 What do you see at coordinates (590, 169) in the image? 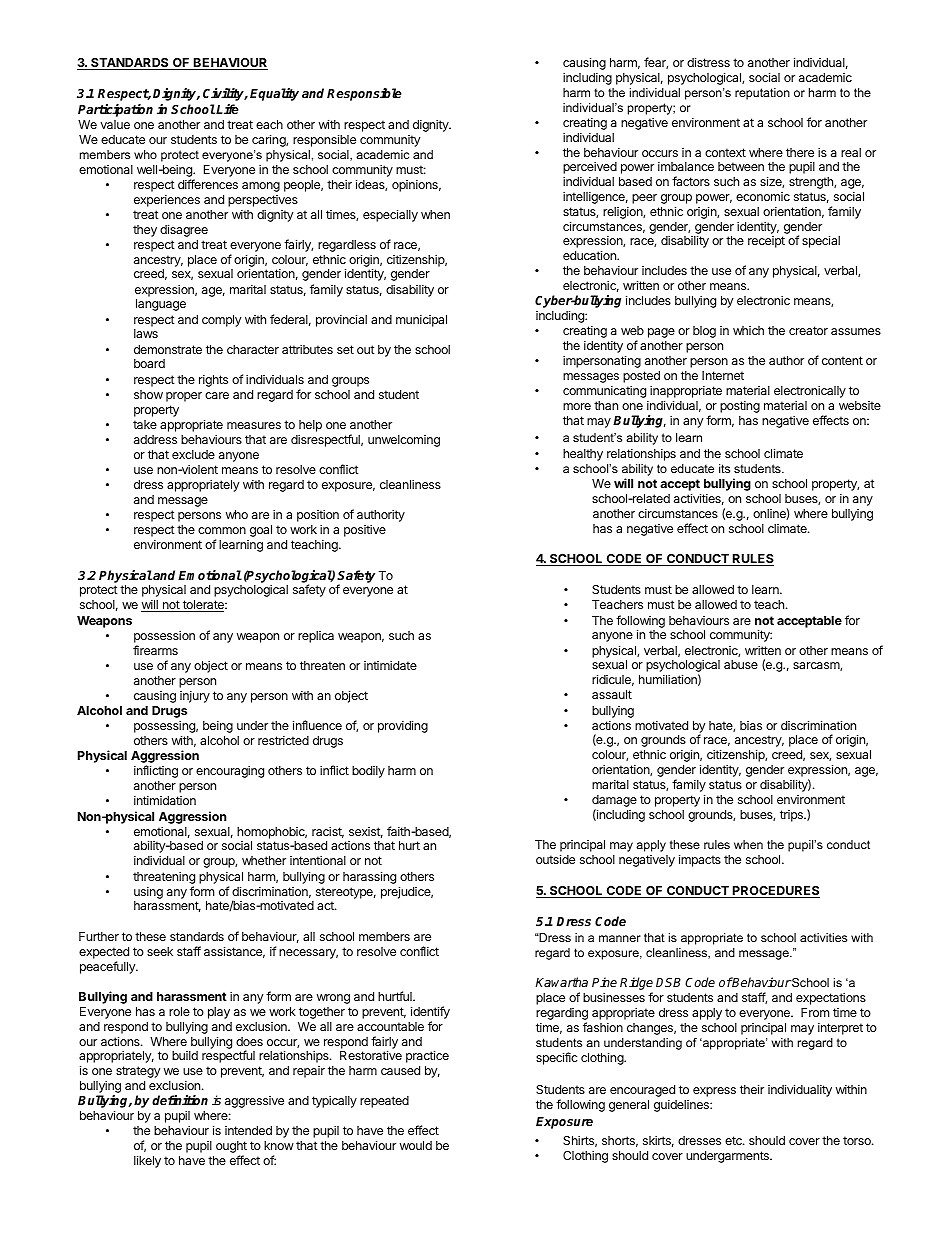
I see `perceived` at bounding box center [590, 169].
